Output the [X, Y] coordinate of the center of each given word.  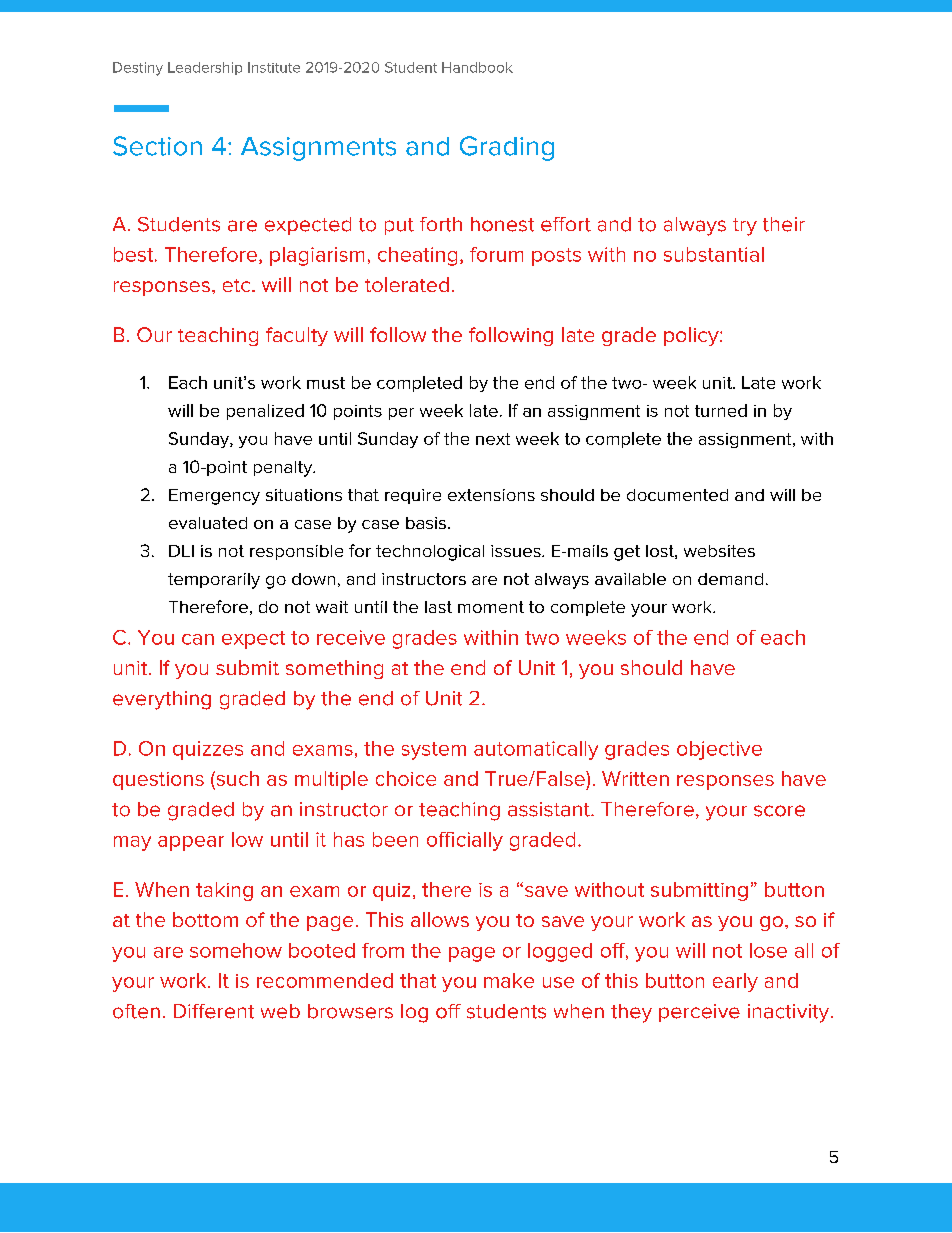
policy [692, 336]
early [735, 982]
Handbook [477, 67]
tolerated [407, 284]
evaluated [208, 523]
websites [719, 551]
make [509, 980]
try [745, 227]
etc [238, 285]
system [434, 751]
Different [214, 1011]
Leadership [205, 68]
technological [430, 553]
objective [719, 750]
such [236, 780]
